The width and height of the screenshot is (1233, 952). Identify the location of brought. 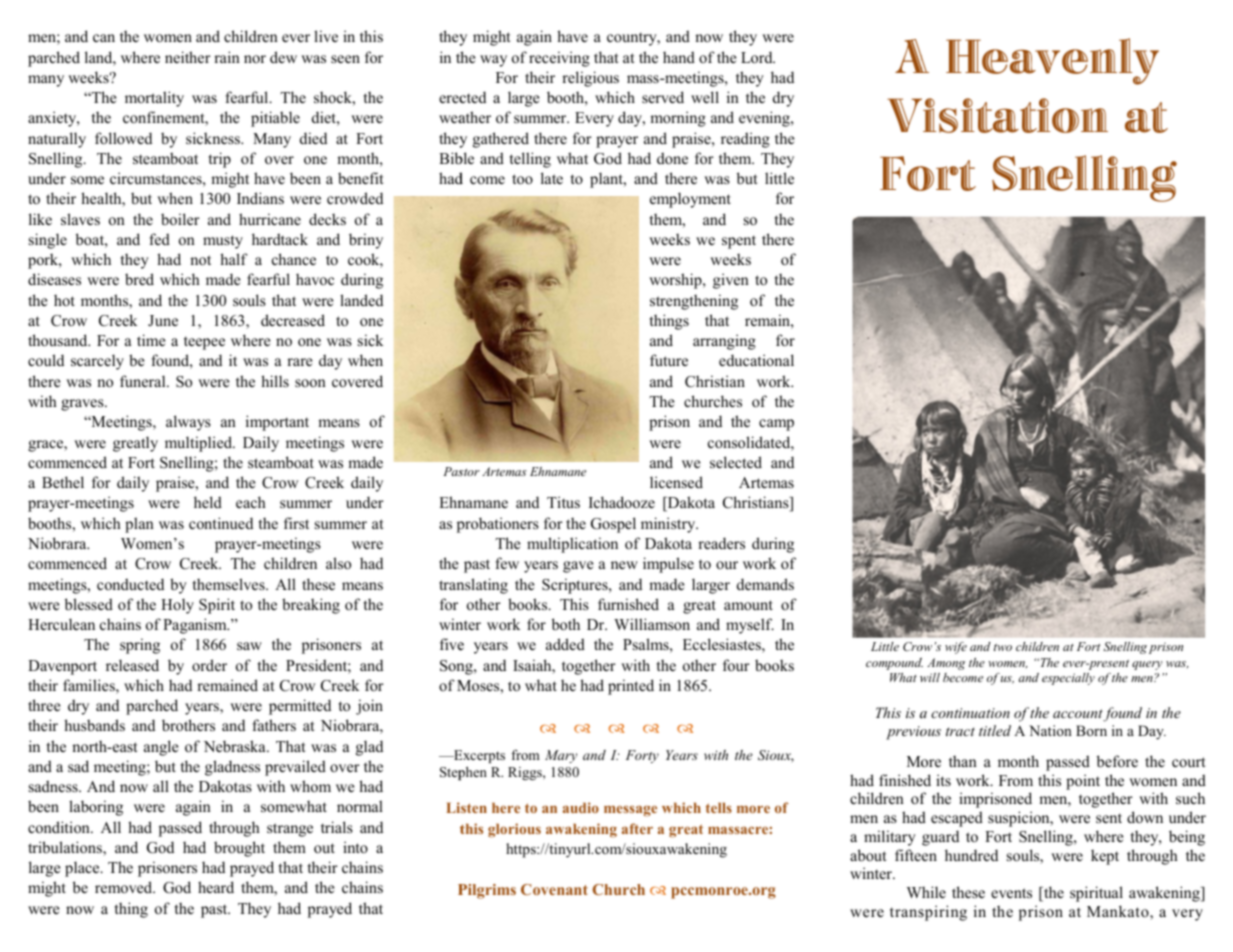
(239, 849).
